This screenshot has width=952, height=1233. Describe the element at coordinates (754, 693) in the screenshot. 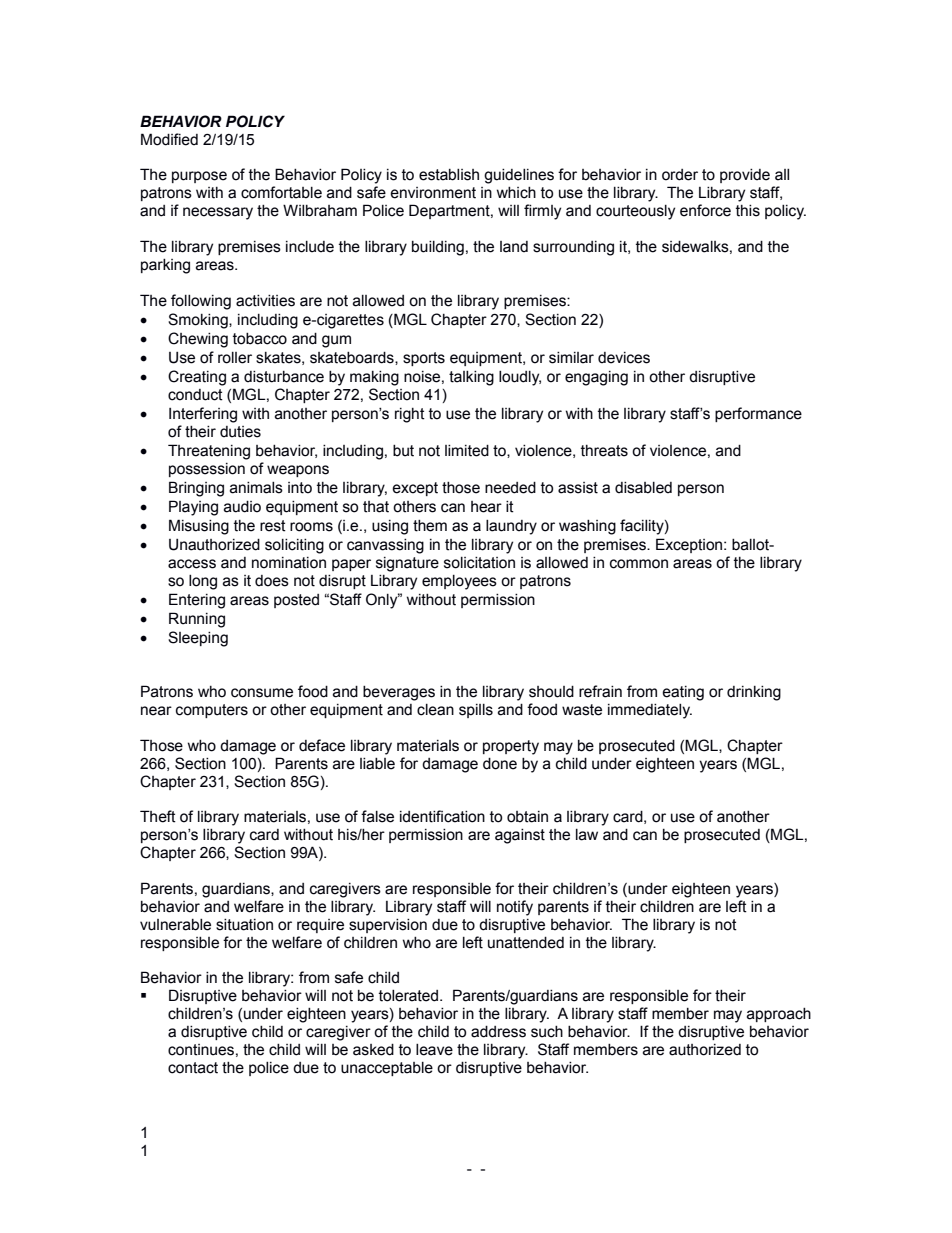

I see `drinking` at that location.
